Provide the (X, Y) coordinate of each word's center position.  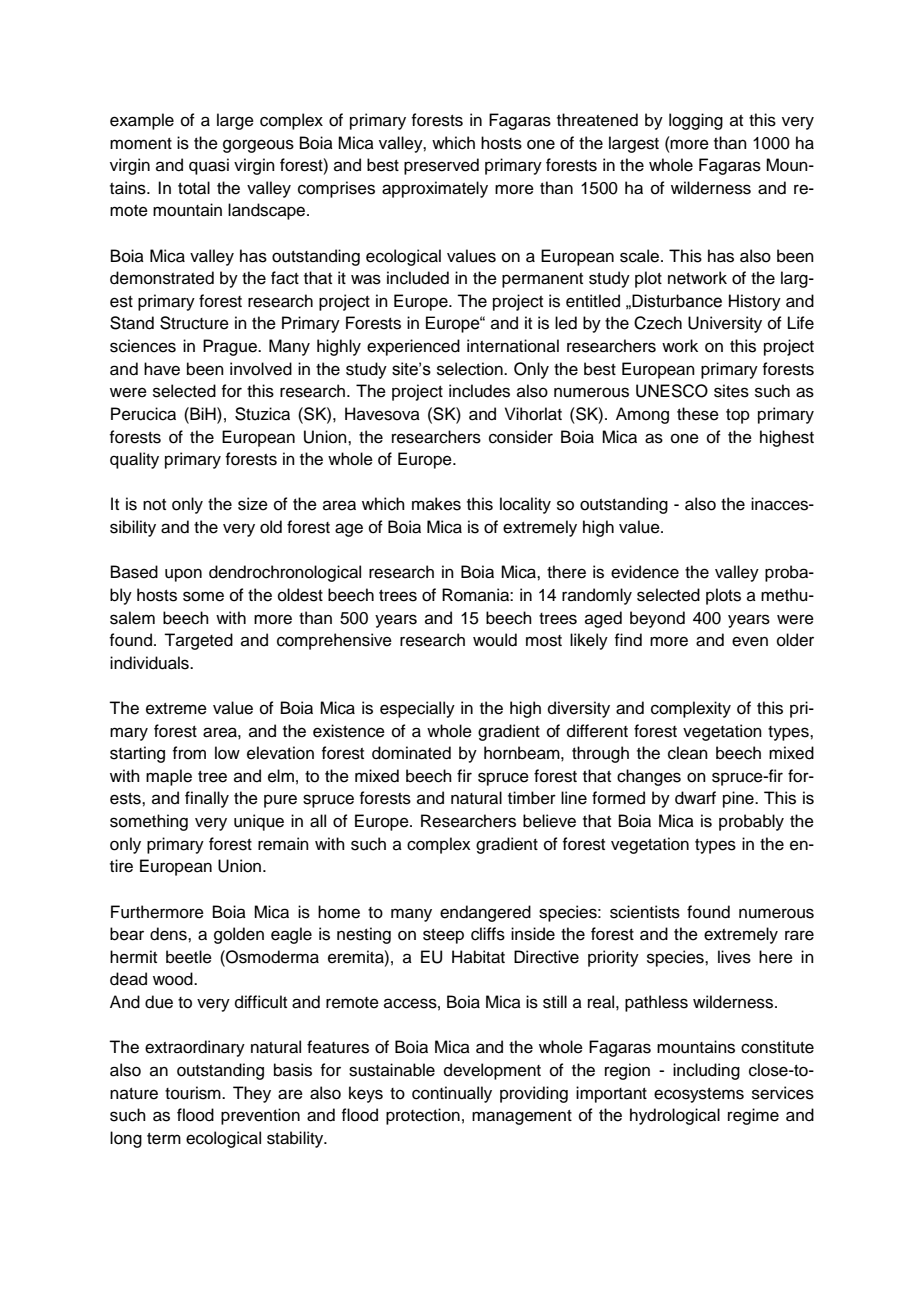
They (252, 1094)
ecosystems (699, 1095)
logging (696, 121)
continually (452, 1094)
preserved (441, 166)
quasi (209, 166)
